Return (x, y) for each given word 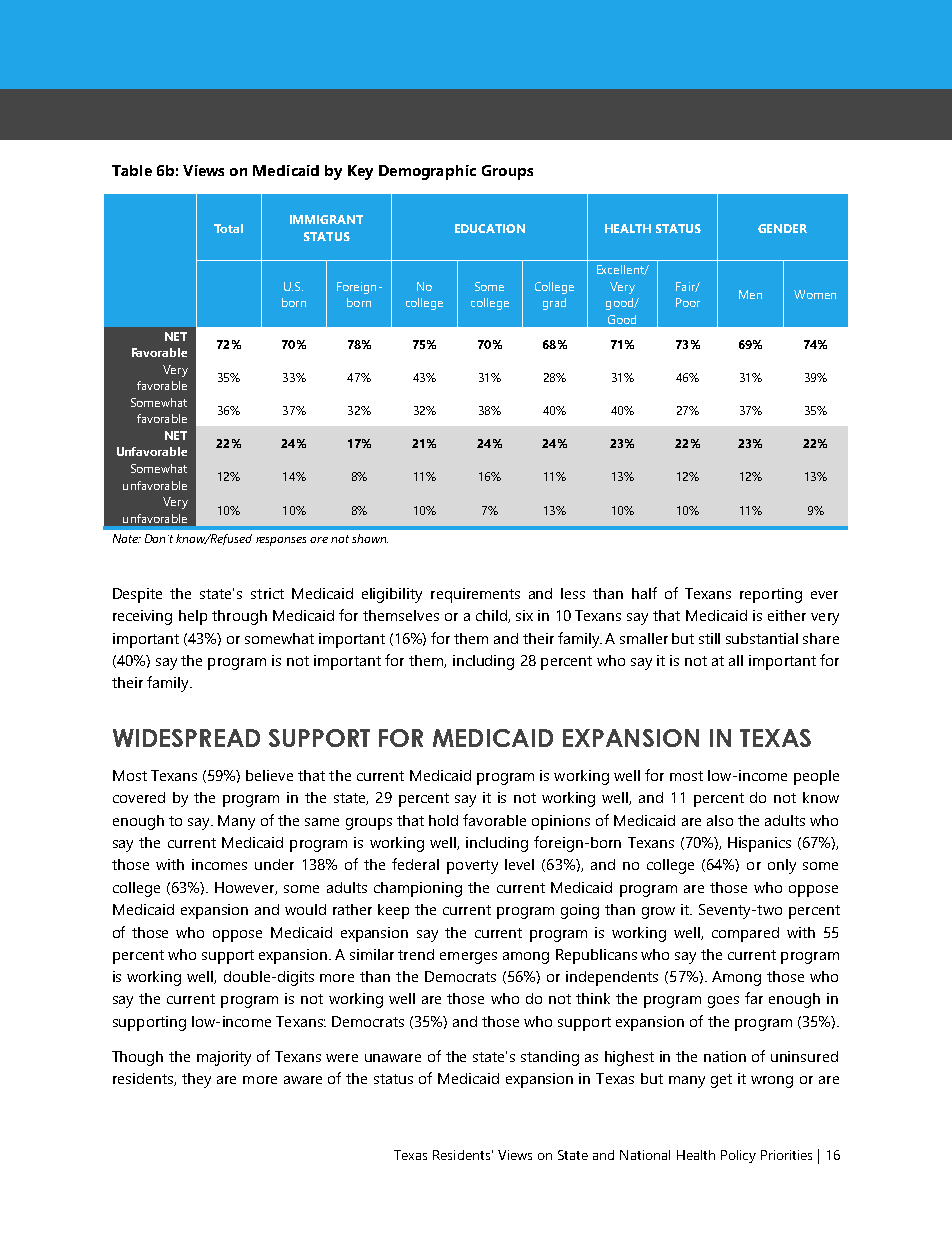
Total (228, 228)
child (492, 616)
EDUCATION (490, 228)
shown (370, 538)
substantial (762, 638)
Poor (688, 302)
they (196, 1080)
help (193, 617)
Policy (738, 1156)
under (274, 864)
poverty (472, 867)
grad (554, 304)
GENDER (782, 228)
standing (550, 1058)
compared (745, 934)
